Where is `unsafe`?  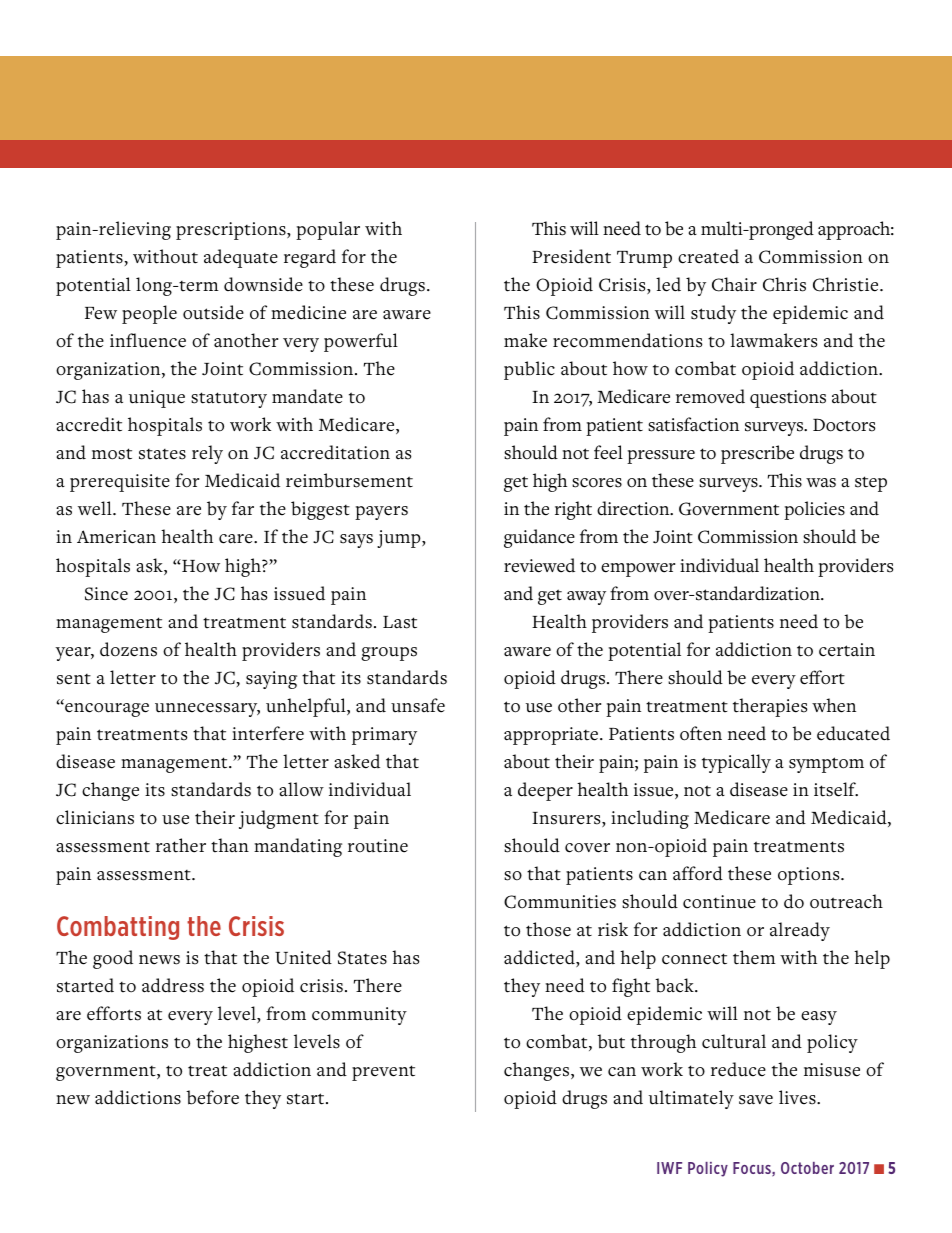 unsafe is located at coordinates (418, 705).
